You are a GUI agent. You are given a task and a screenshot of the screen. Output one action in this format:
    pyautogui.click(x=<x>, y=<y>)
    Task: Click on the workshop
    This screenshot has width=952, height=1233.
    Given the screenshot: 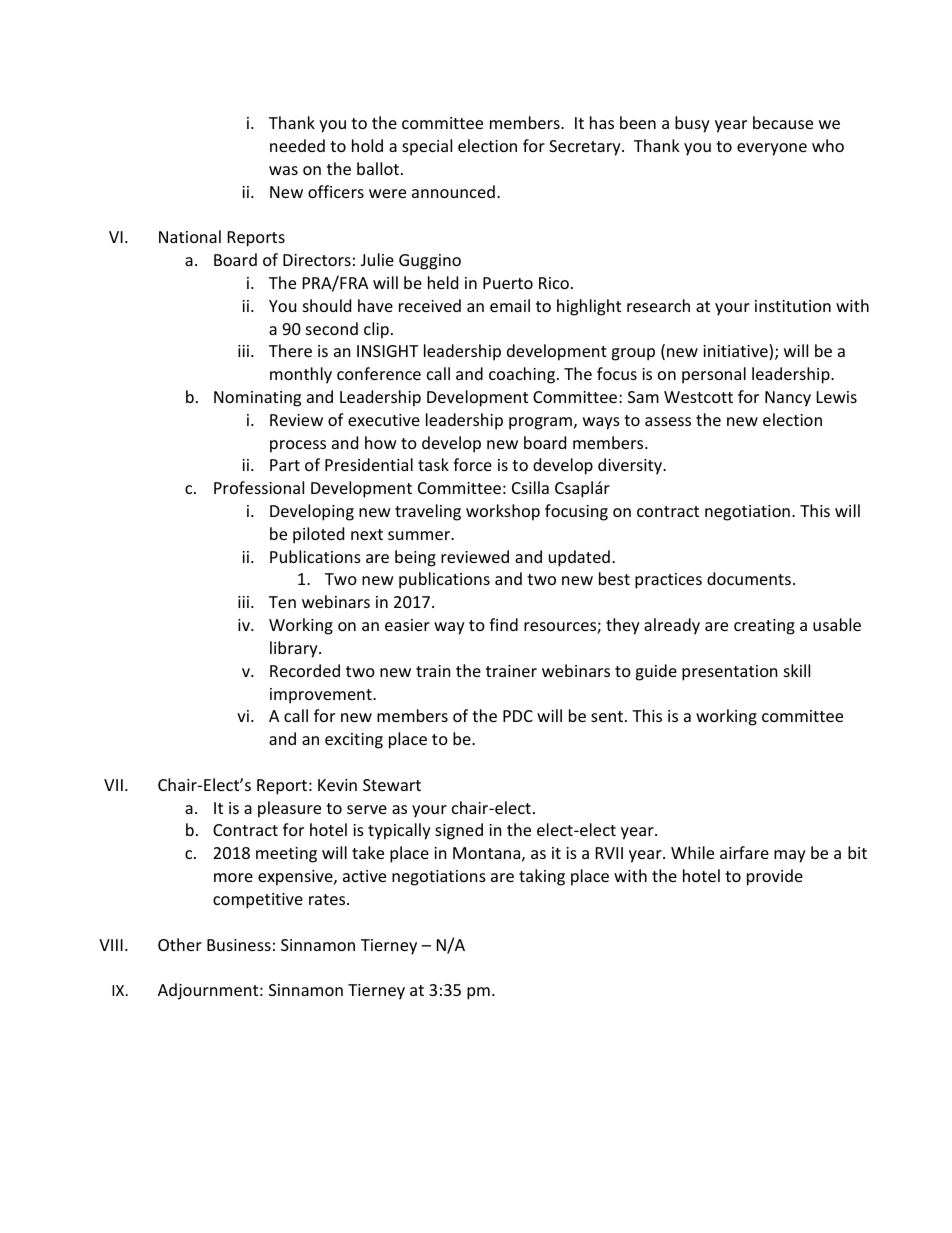 What is the action you would take?
    pyautogui.click(x=503, y=512)
